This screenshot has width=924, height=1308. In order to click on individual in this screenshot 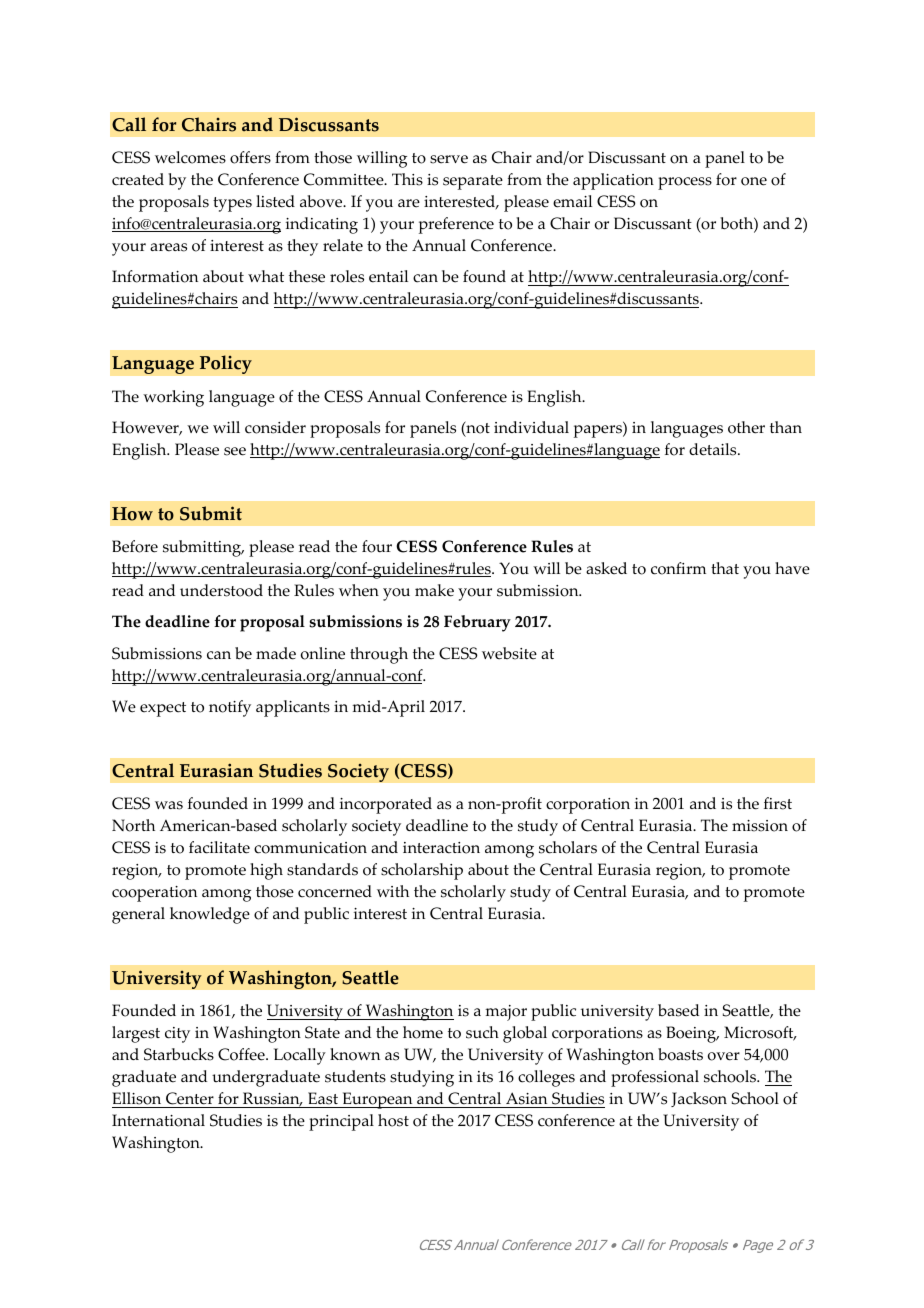, I will do `click(531, 427)`.
